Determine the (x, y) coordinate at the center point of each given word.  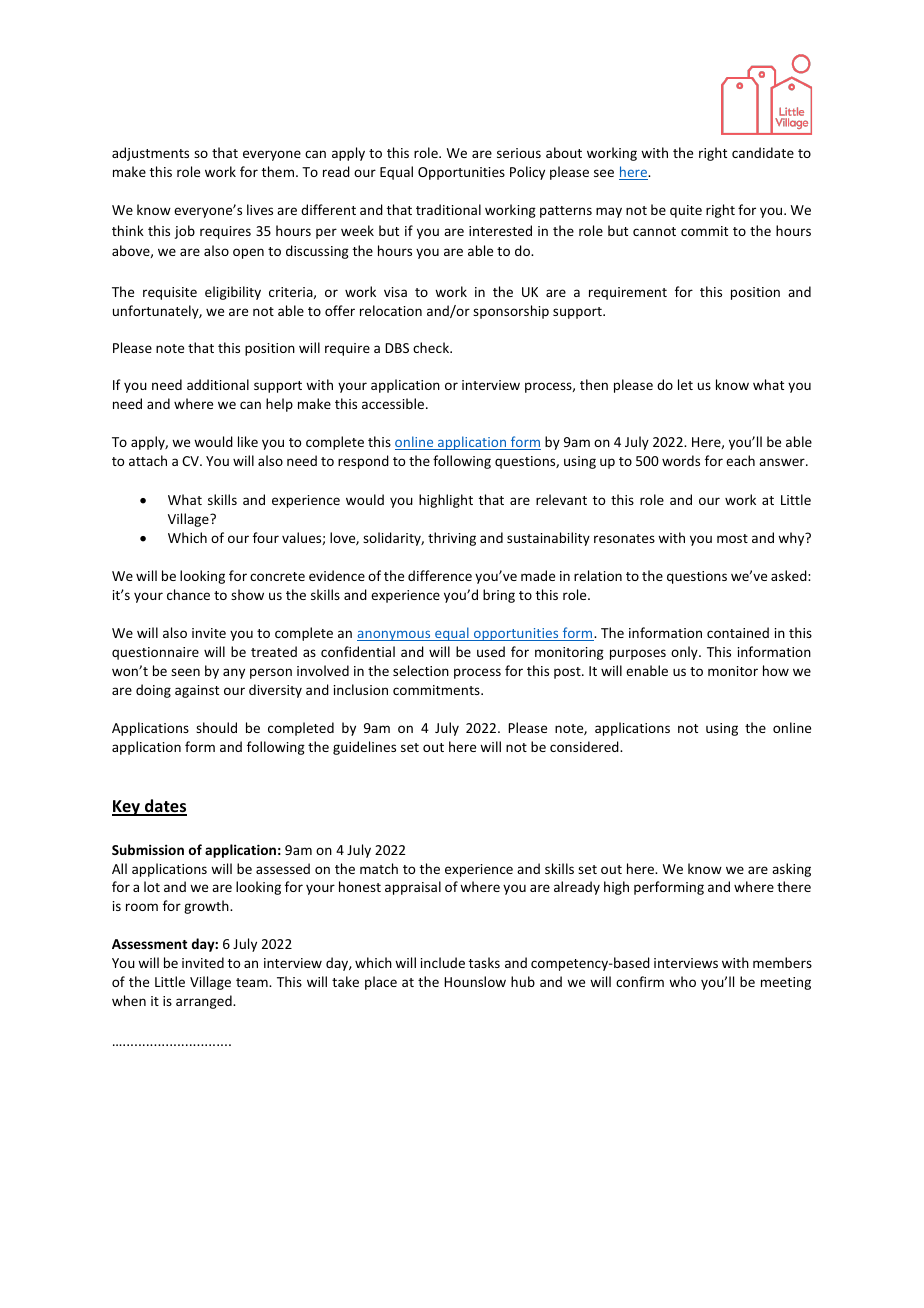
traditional (448, 209)
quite (686, 211)
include (443, 962)
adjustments (150, 154)
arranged (205, 1002)
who (682, 981)
